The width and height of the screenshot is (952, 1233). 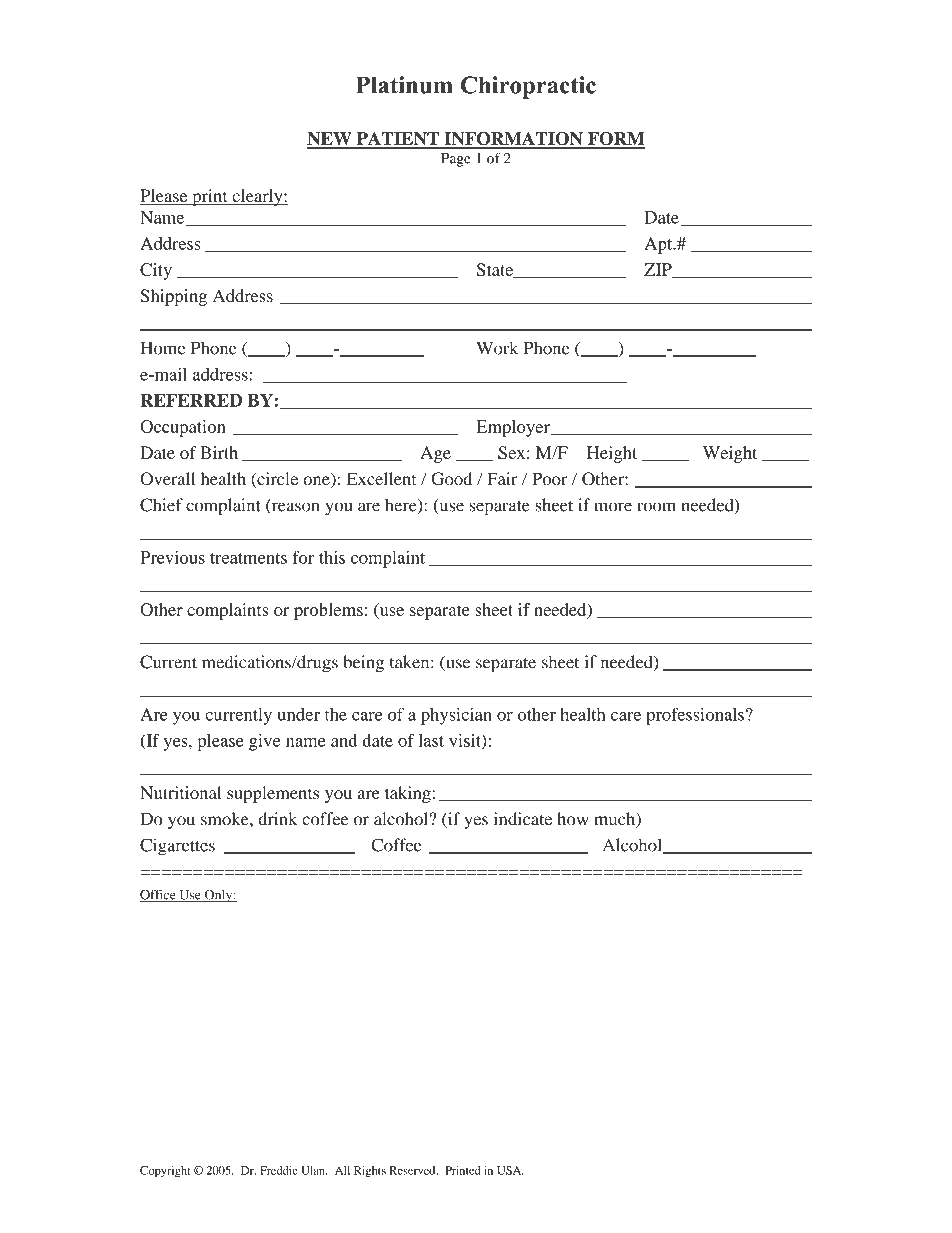 I want to click on Freddie, so click(x=279, y=1170).
